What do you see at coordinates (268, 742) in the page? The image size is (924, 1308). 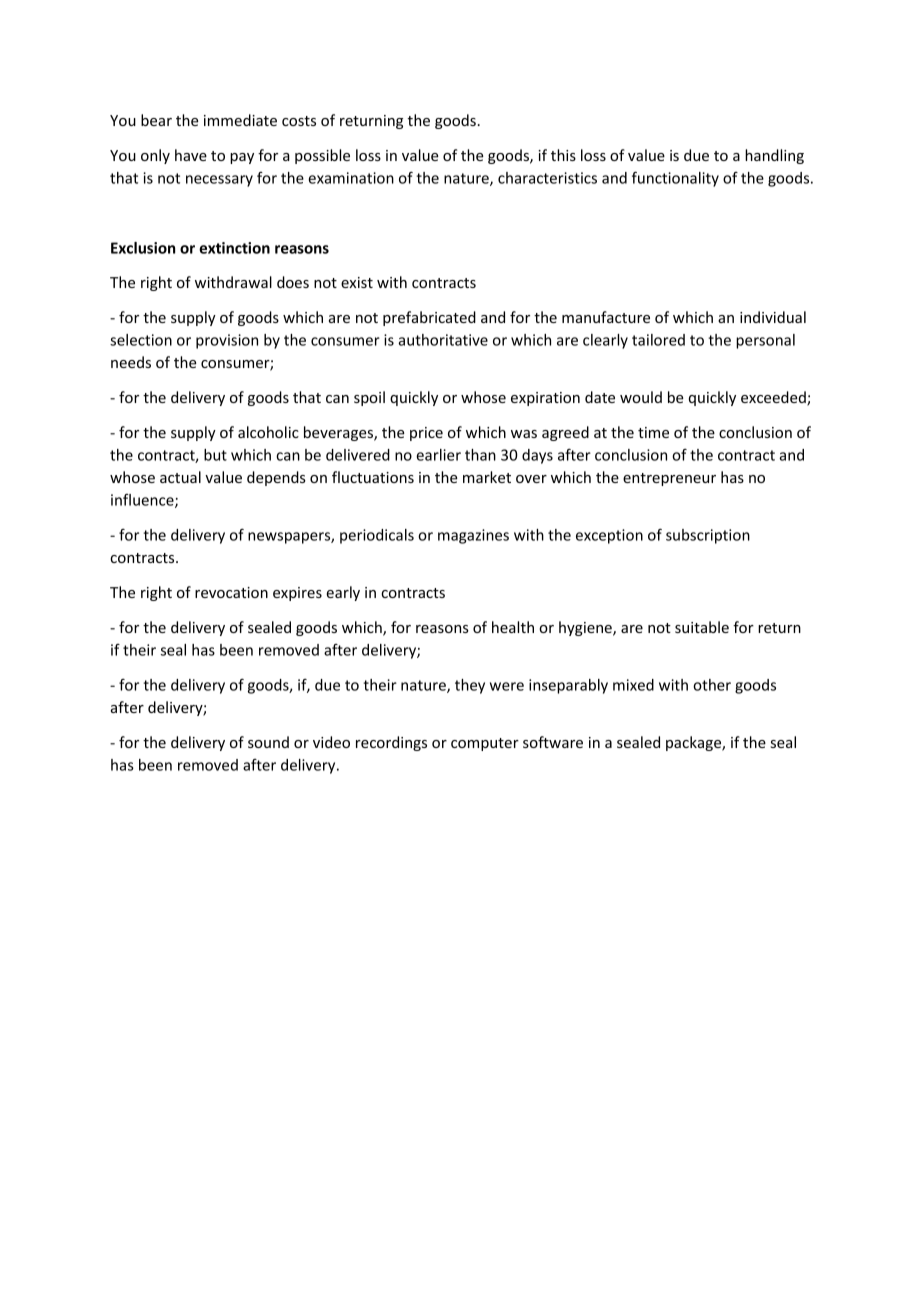 I see `sound` at bounding box center [268, 742].
